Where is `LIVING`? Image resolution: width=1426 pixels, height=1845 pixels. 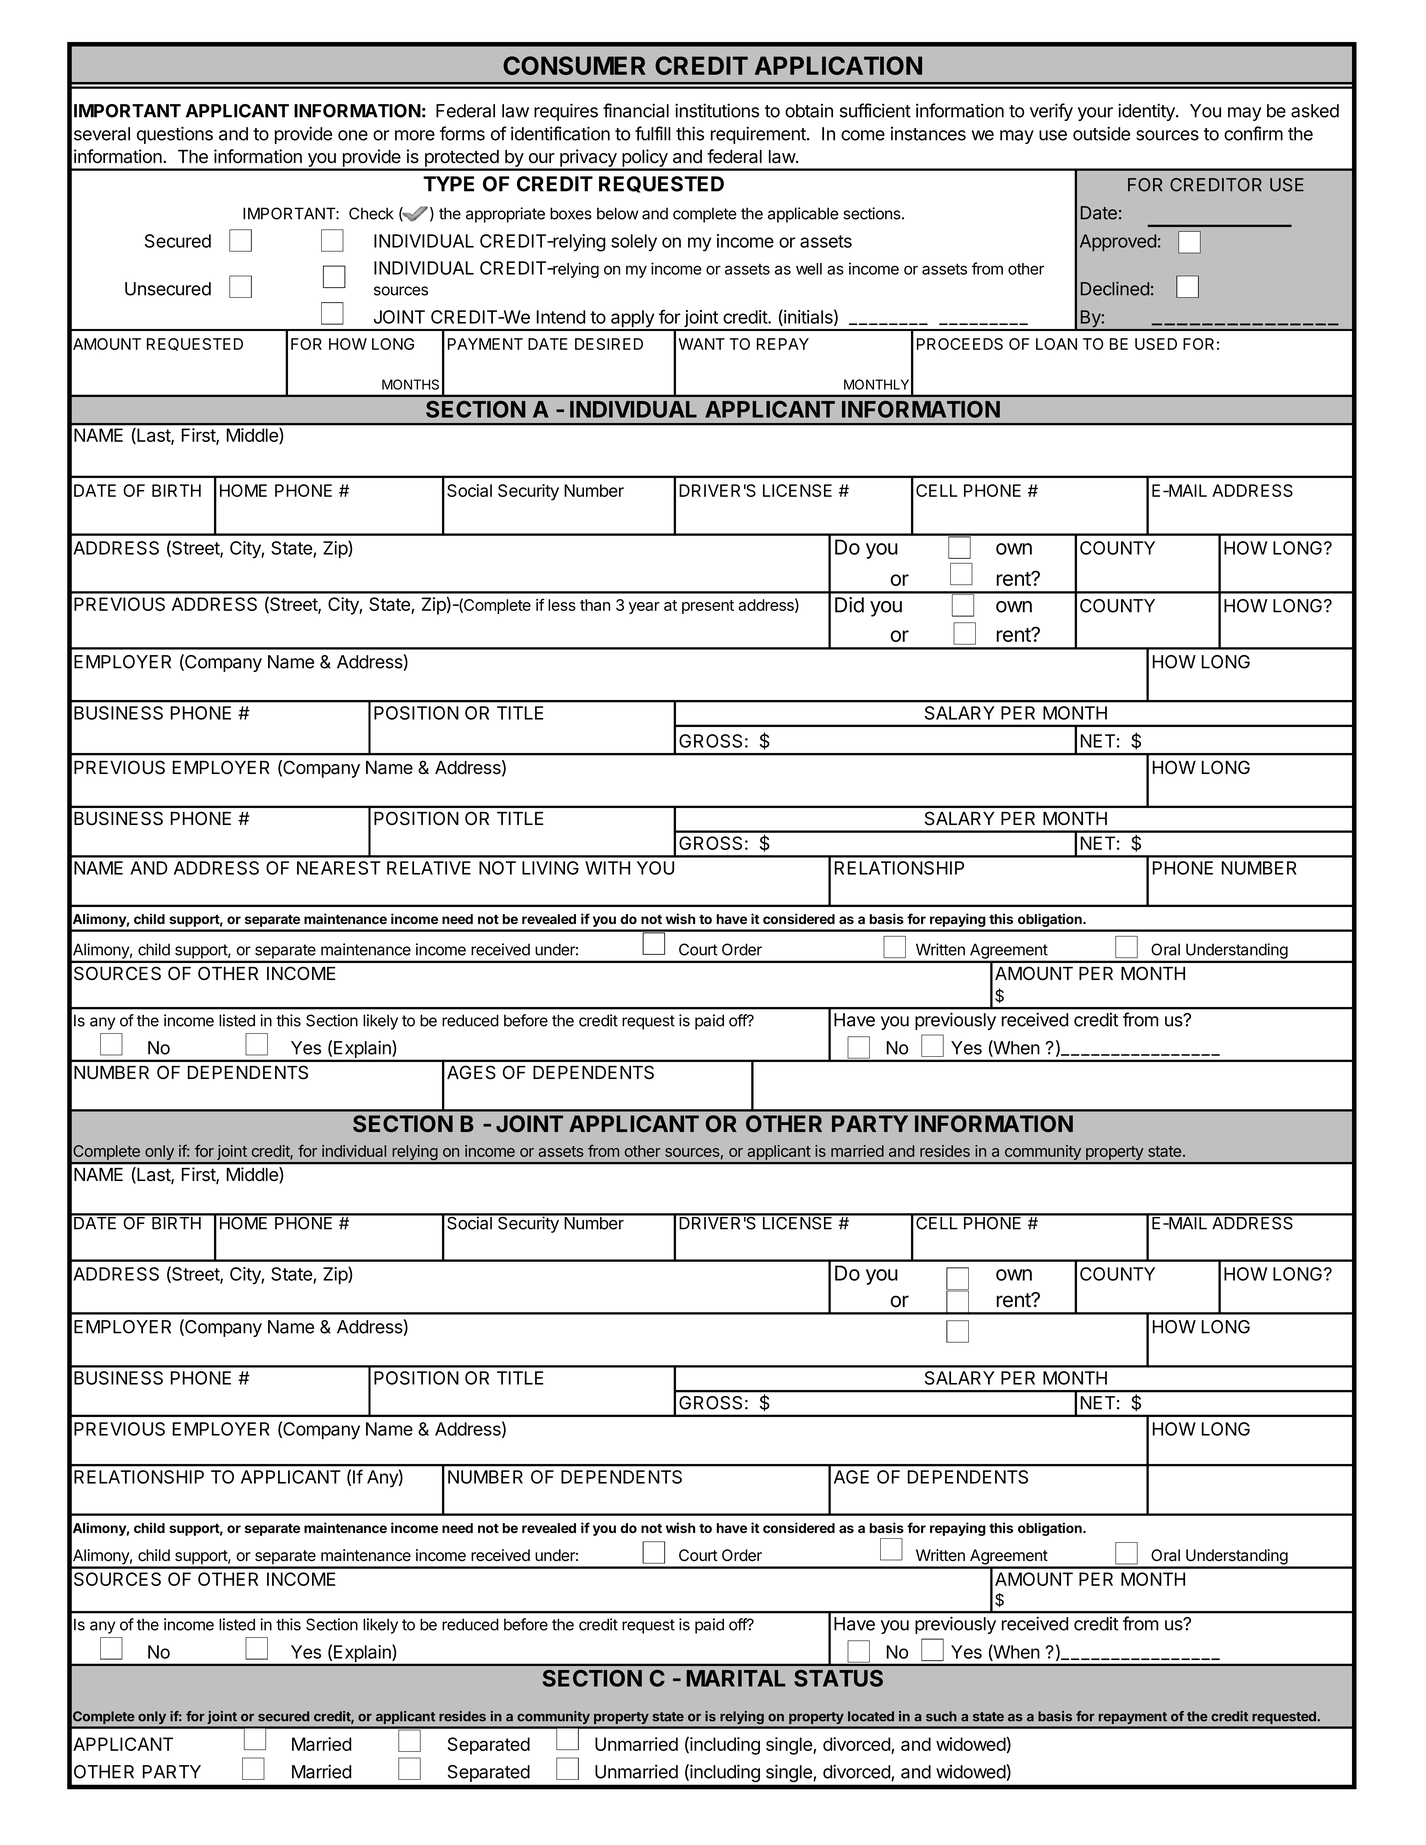
LIVING is located at coordinates (550, 868).
